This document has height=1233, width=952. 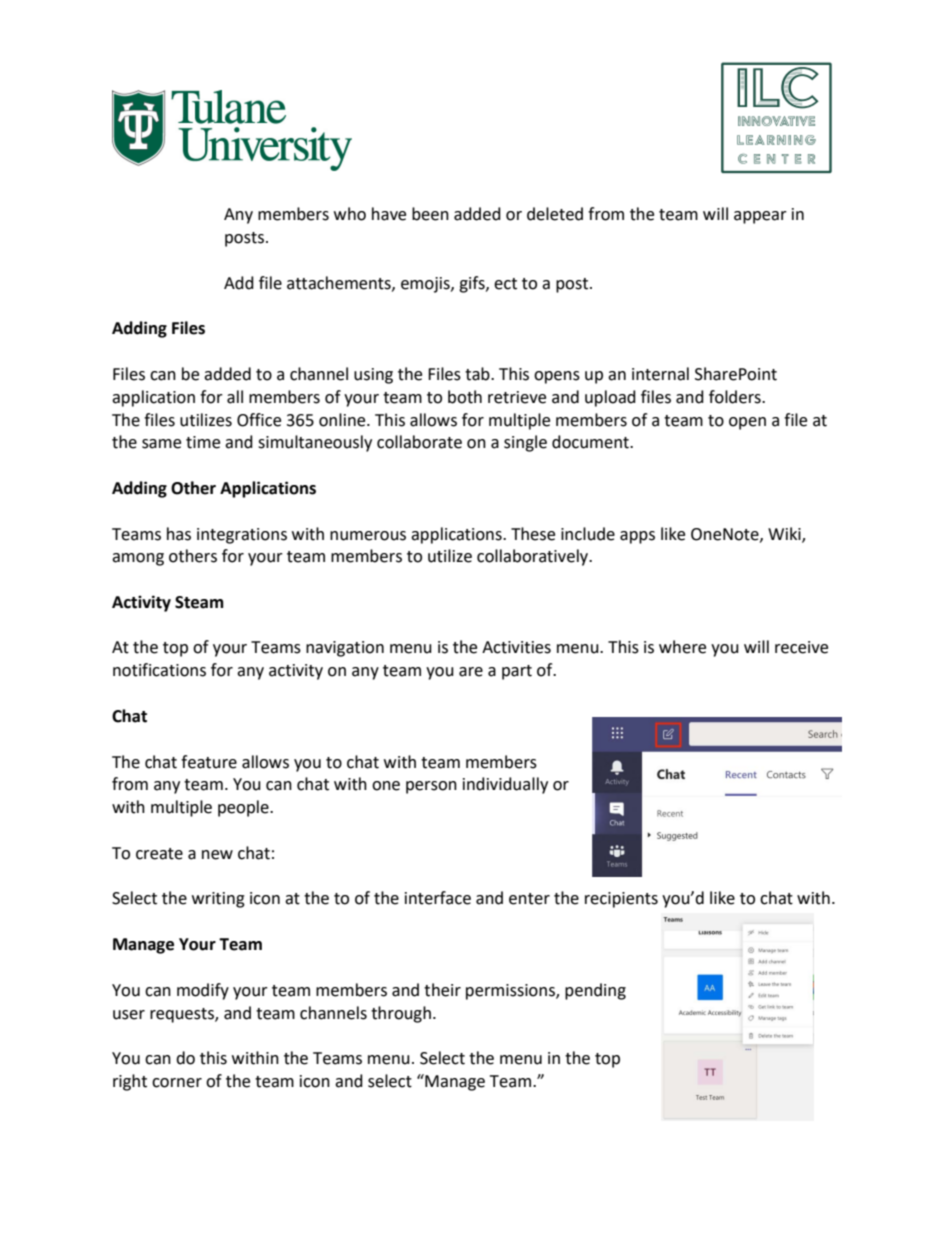 I want to click on appear, so click(x=760, y=217).
